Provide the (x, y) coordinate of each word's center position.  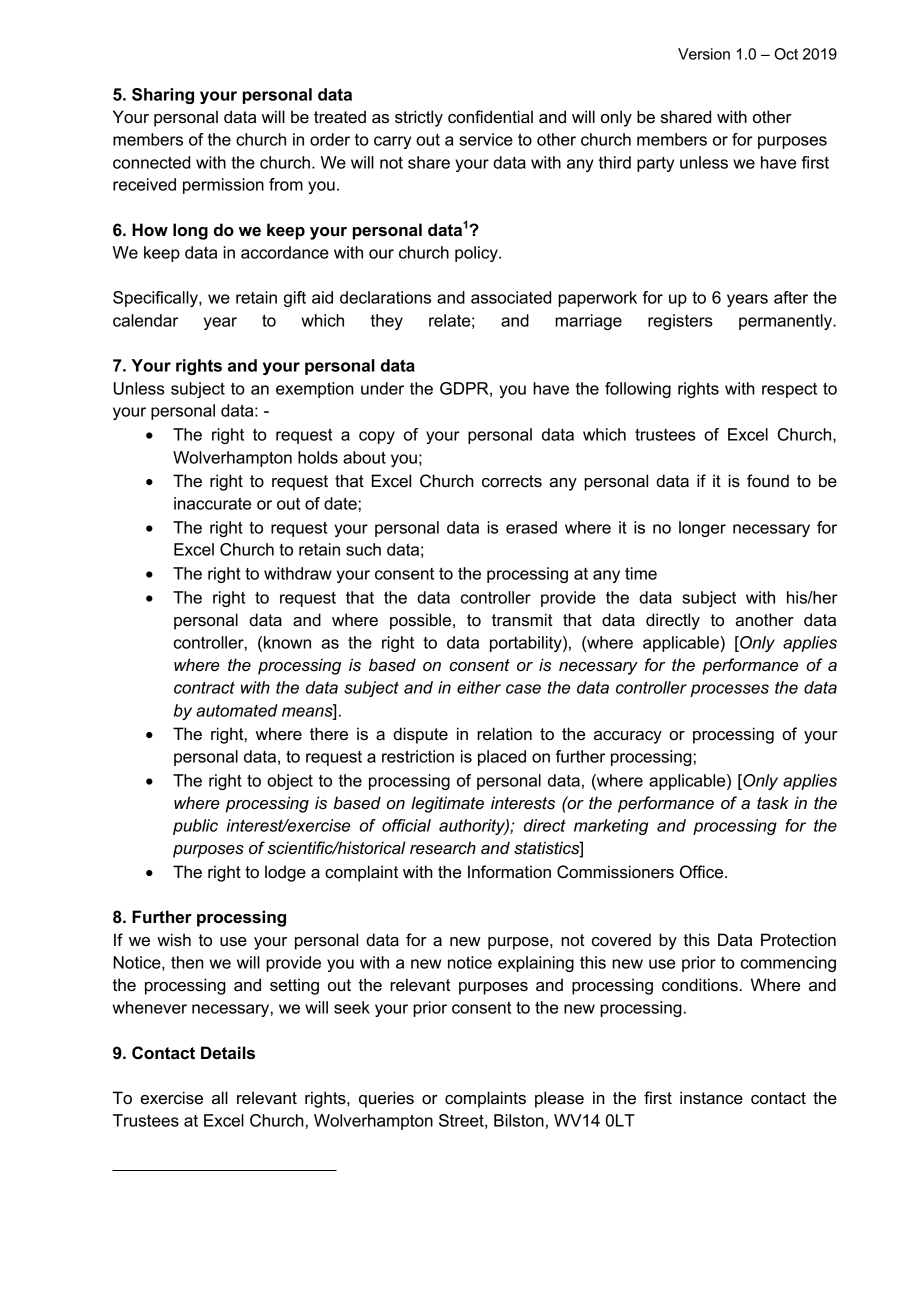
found (768, 481)
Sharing (163, 96)
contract (204, 687)
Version (704, 54)
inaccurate (212, 503)
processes (729, 690)
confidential (490, 117)
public (195, 827)
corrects (512, 481)
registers (680, 322)
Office (703, 872)
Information (509, 872)
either (479, 687)
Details (228, 1053)
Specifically (156, 299)
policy (477, 254)
